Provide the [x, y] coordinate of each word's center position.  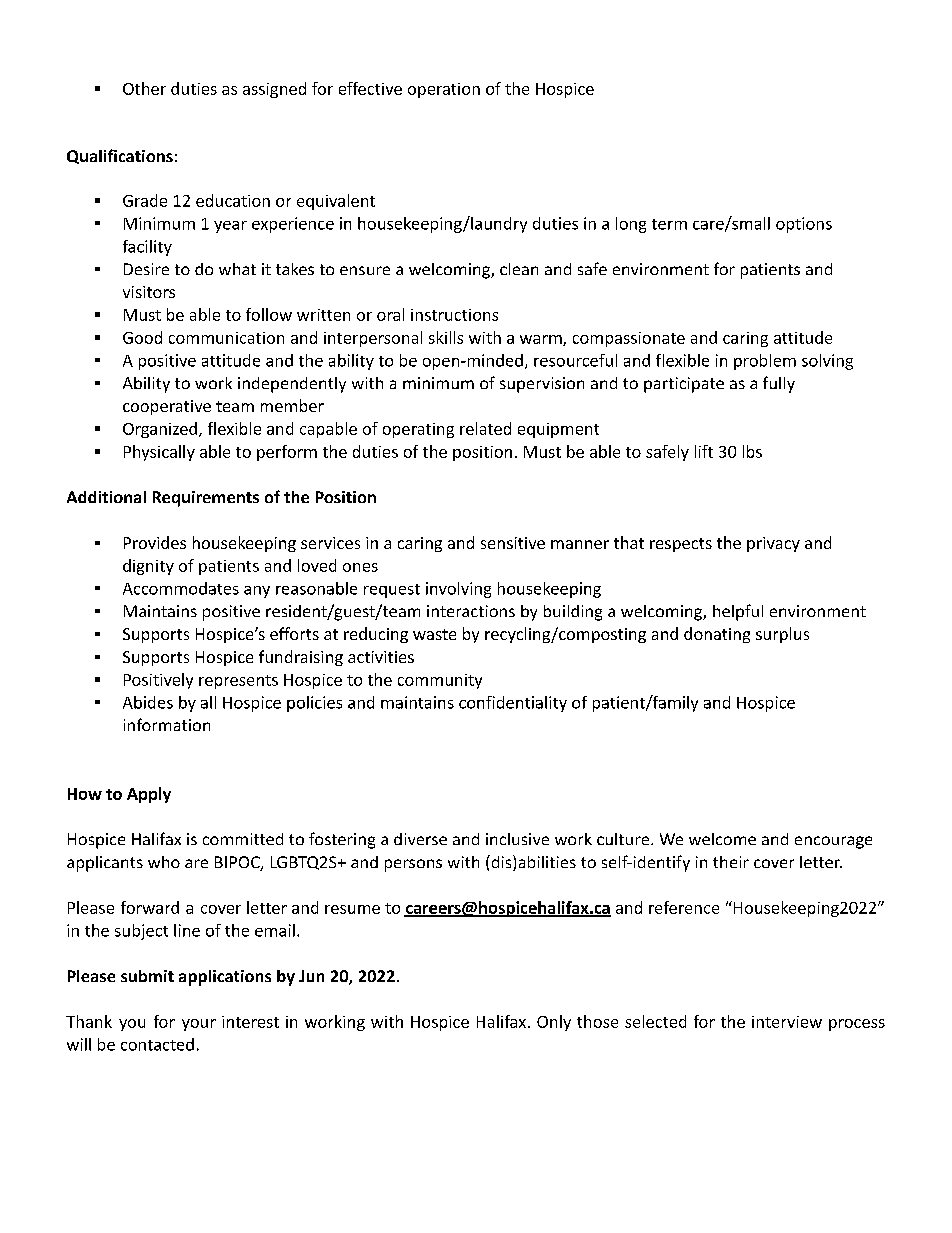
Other [144, 88]
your [199, 1025]
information [167, 724]
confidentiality [513, 704]
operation [444, 90]
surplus [782, 635]
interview [787, 1022]
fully [779, 384]
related [485, 428]
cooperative [167, 407]
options [804, 225]
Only [554, 1023]
